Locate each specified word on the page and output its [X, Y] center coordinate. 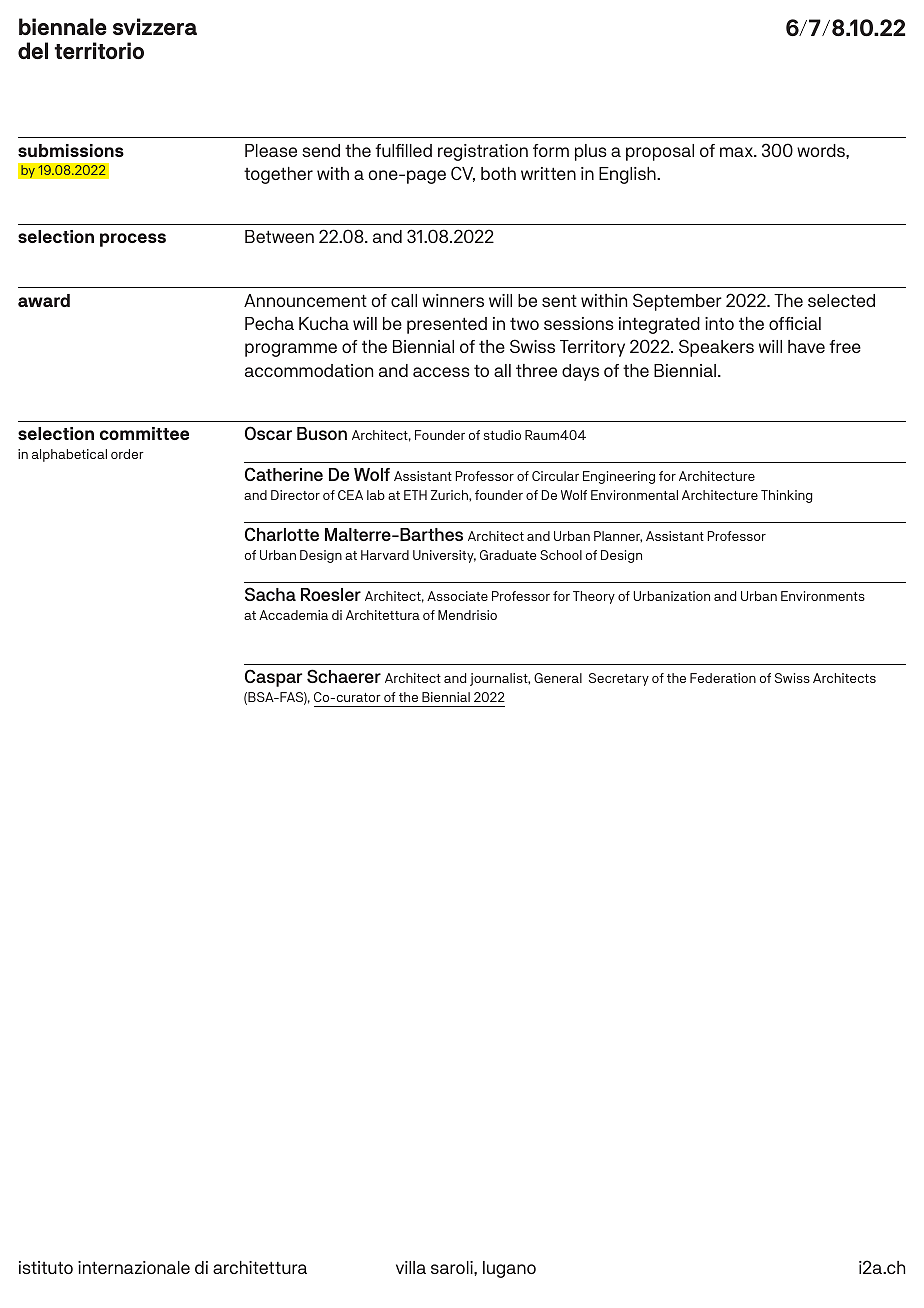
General [558, 678]
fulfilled [403, 150]
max [737, 152]
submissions [71, 150]
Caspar [273, 678]
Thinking [787, 496]
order [127, 454]
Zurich [450, 495]
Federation [723, 678]
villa [411, 1267]
